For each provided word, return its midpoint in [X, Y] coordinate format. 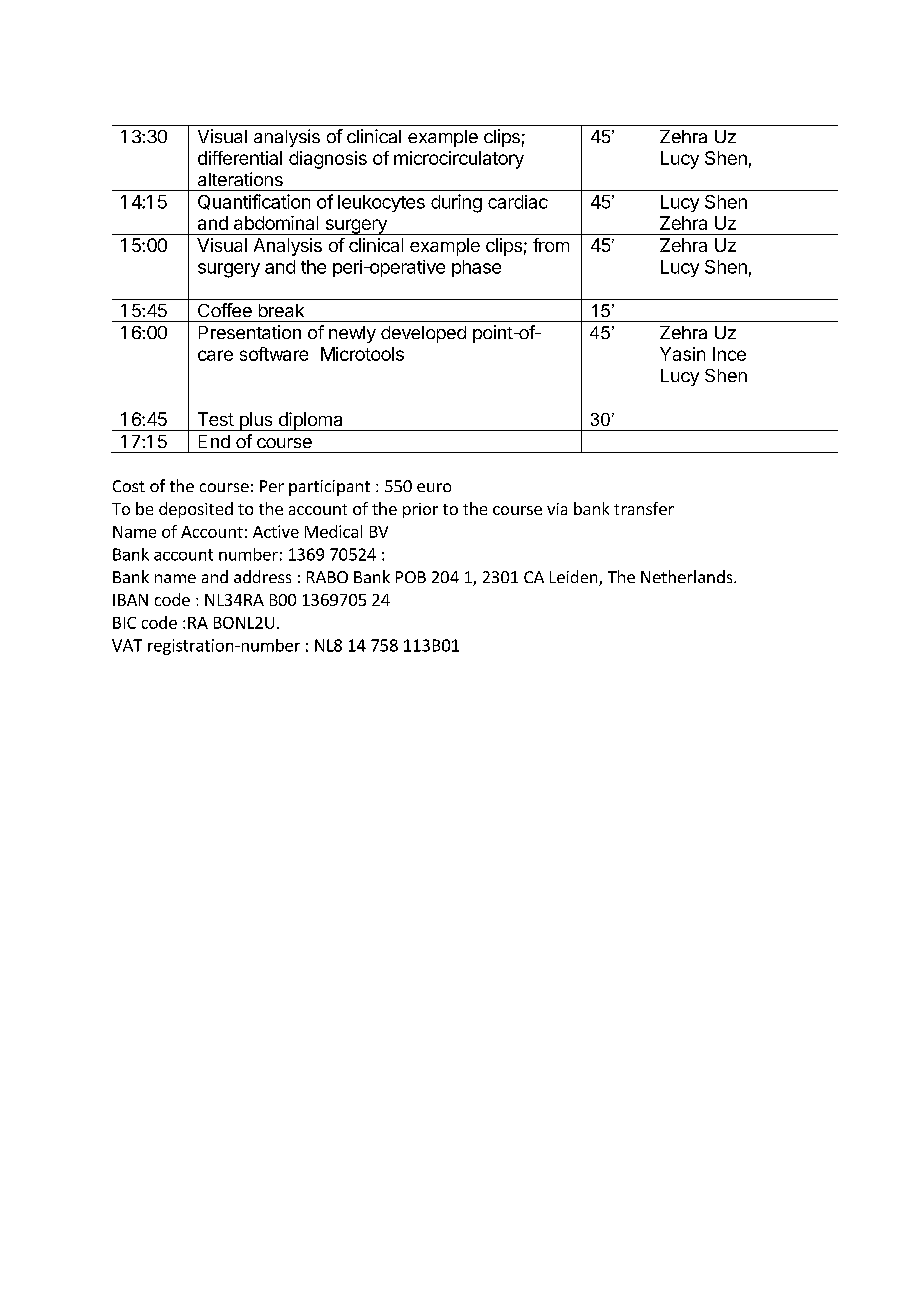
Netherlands [688, 576]
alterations [240, 179]
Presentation [250, 332]
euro [434, 487]
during [456, 203]
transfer [644, 508]
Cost [129, 486]
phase [476, 268]
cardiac [518, 202]
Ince [729, 354]
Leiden [575, 578]
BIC [124, 623]
